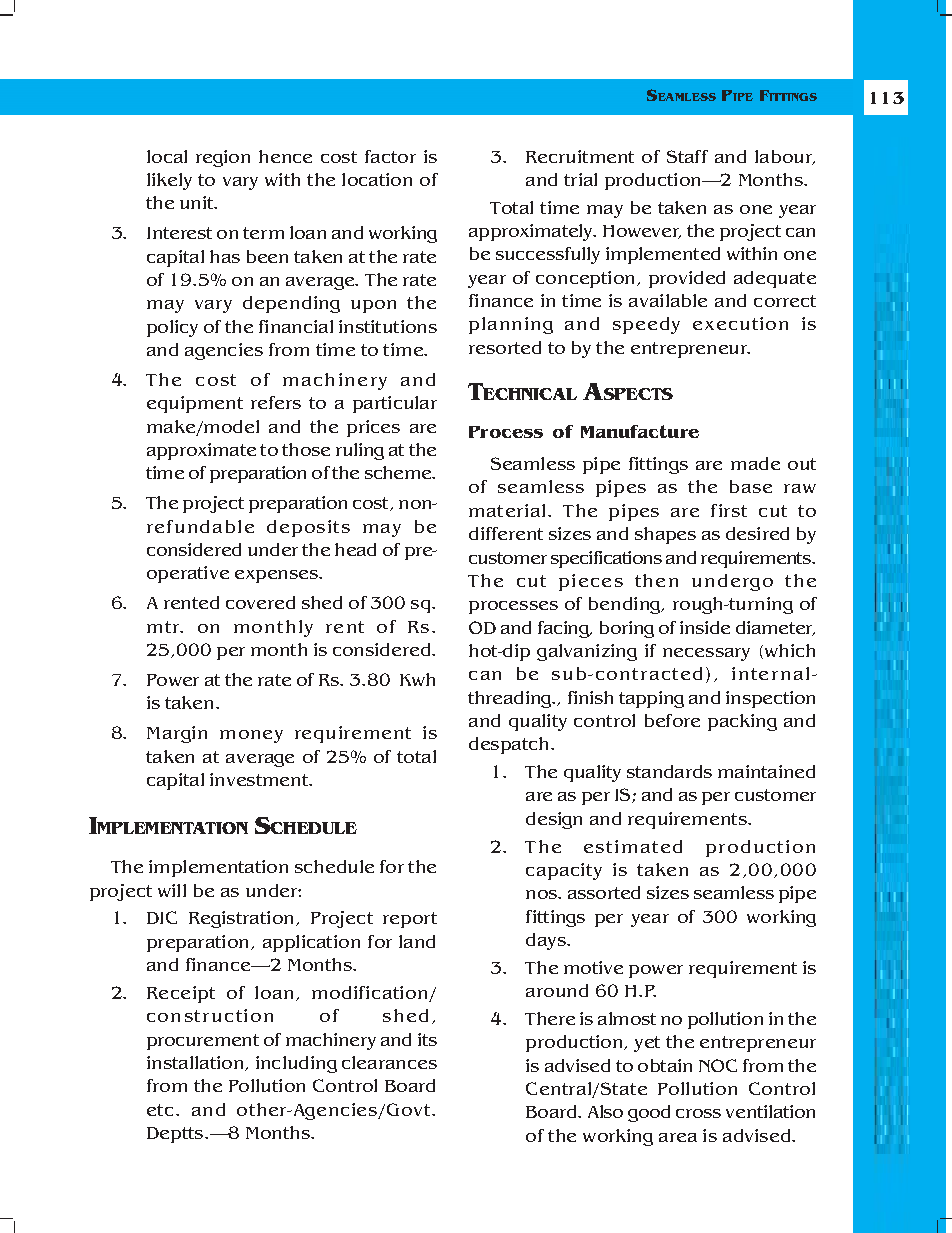  What do you see at coordinates (687, 156) in the screenshot?
I see `Staff` at bounding box center [687, 156].
